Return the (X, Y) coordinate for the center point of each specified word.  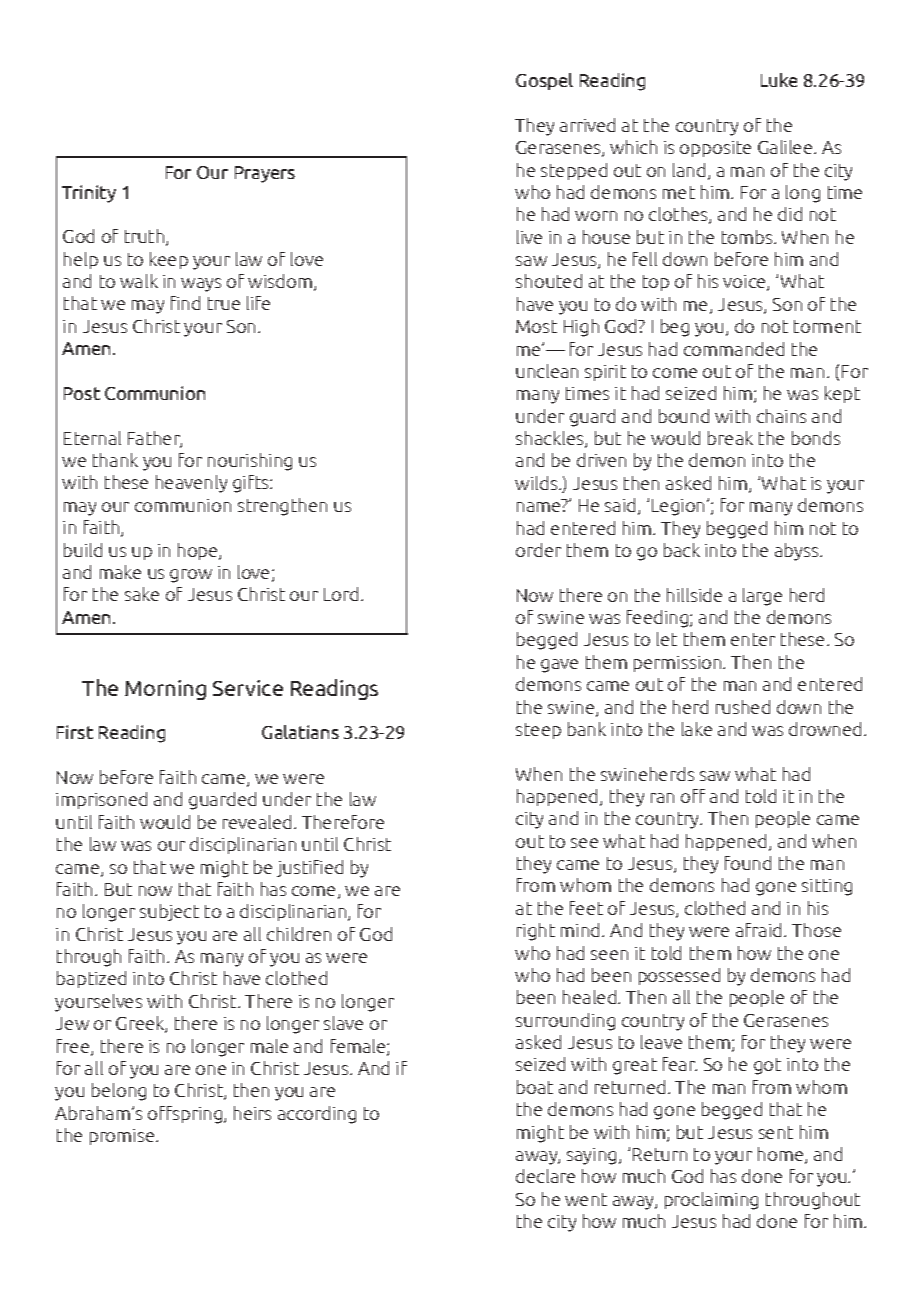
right (536, 932)
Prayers (265, 174)
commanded (734, 349)
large (762, 597)
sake (142, 594)
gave (559, 666)
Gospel (544, 81)
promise (123, 1137)
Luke (779, 80)
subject (169, 912)
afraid (758, 930)
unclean (547, 371)
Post (82, 393)
